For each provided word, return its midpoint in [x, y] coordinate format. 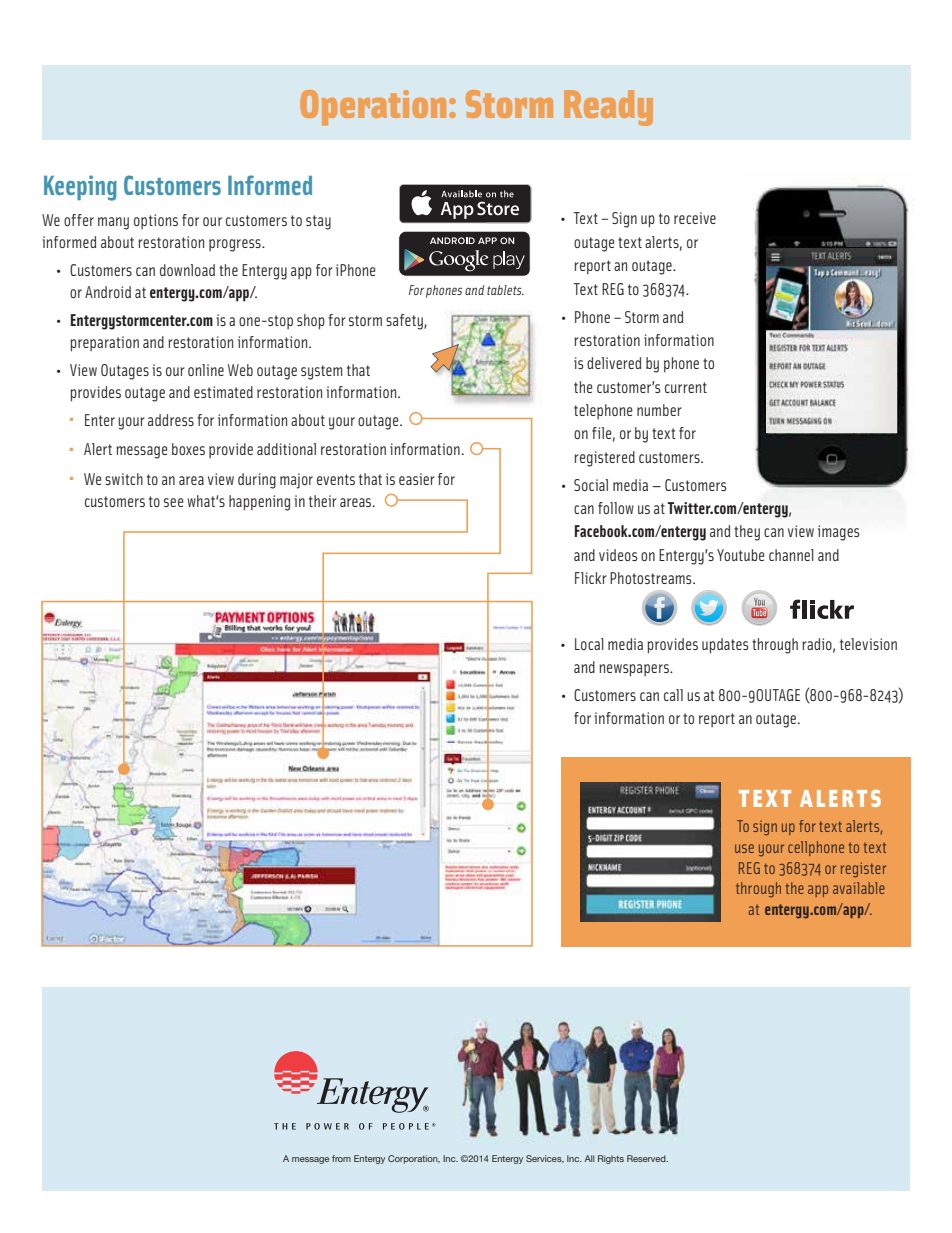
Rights [611, 1159]
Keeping [80, 188]
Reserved [647, 1158]
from [341, 1158]
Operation [373, 108]
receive [695, 218]
